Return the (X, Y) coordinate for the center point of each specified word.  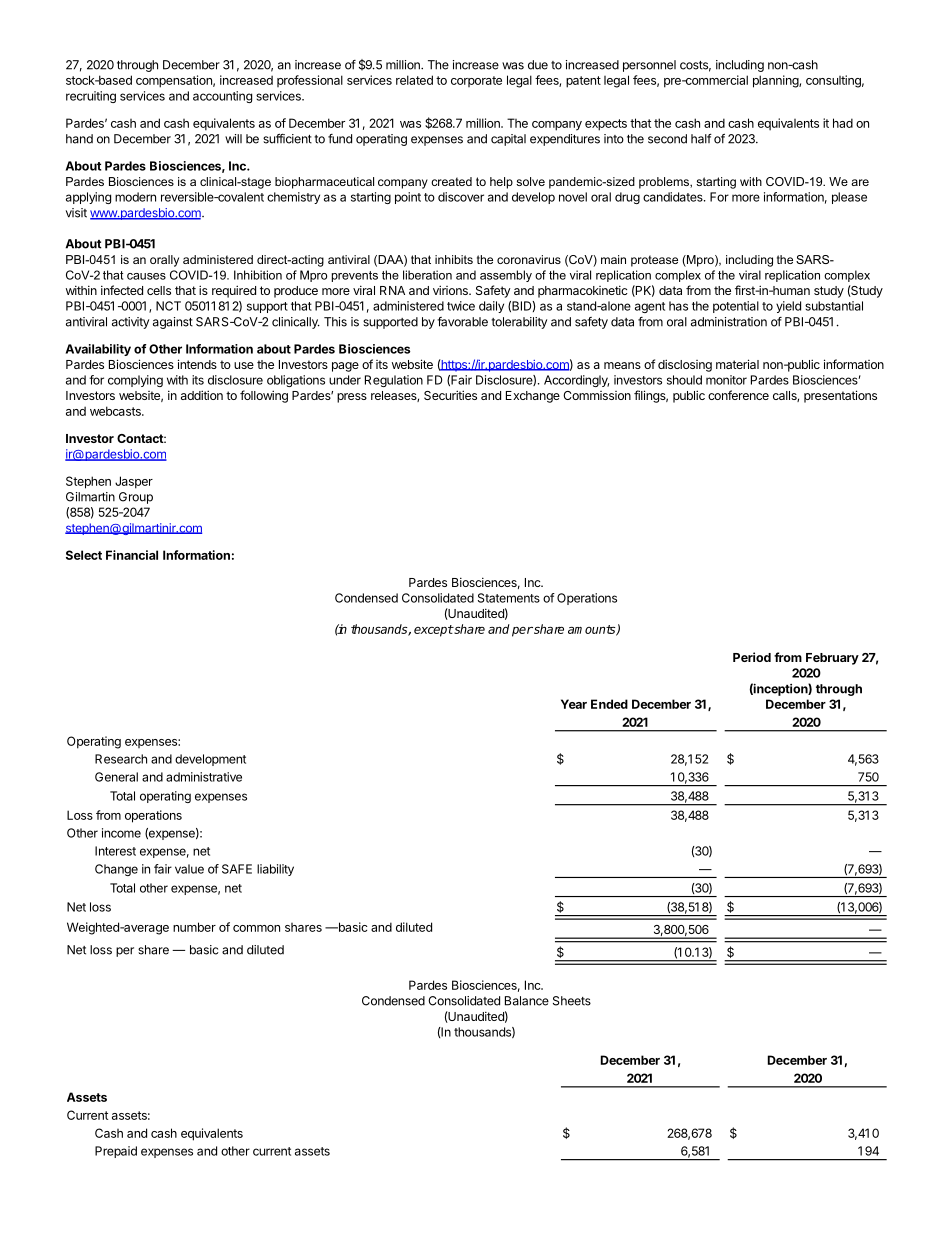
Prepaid (116, 1152)
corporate (476, 81)
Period (752, 657)
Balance (527, 1001)
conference (738, 395)
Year (574, 704)
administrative (204, 777)
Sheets (572, 1001)
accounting (222, 97)
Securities (450, 395)
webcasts (116, 411)
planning (776, 81)
